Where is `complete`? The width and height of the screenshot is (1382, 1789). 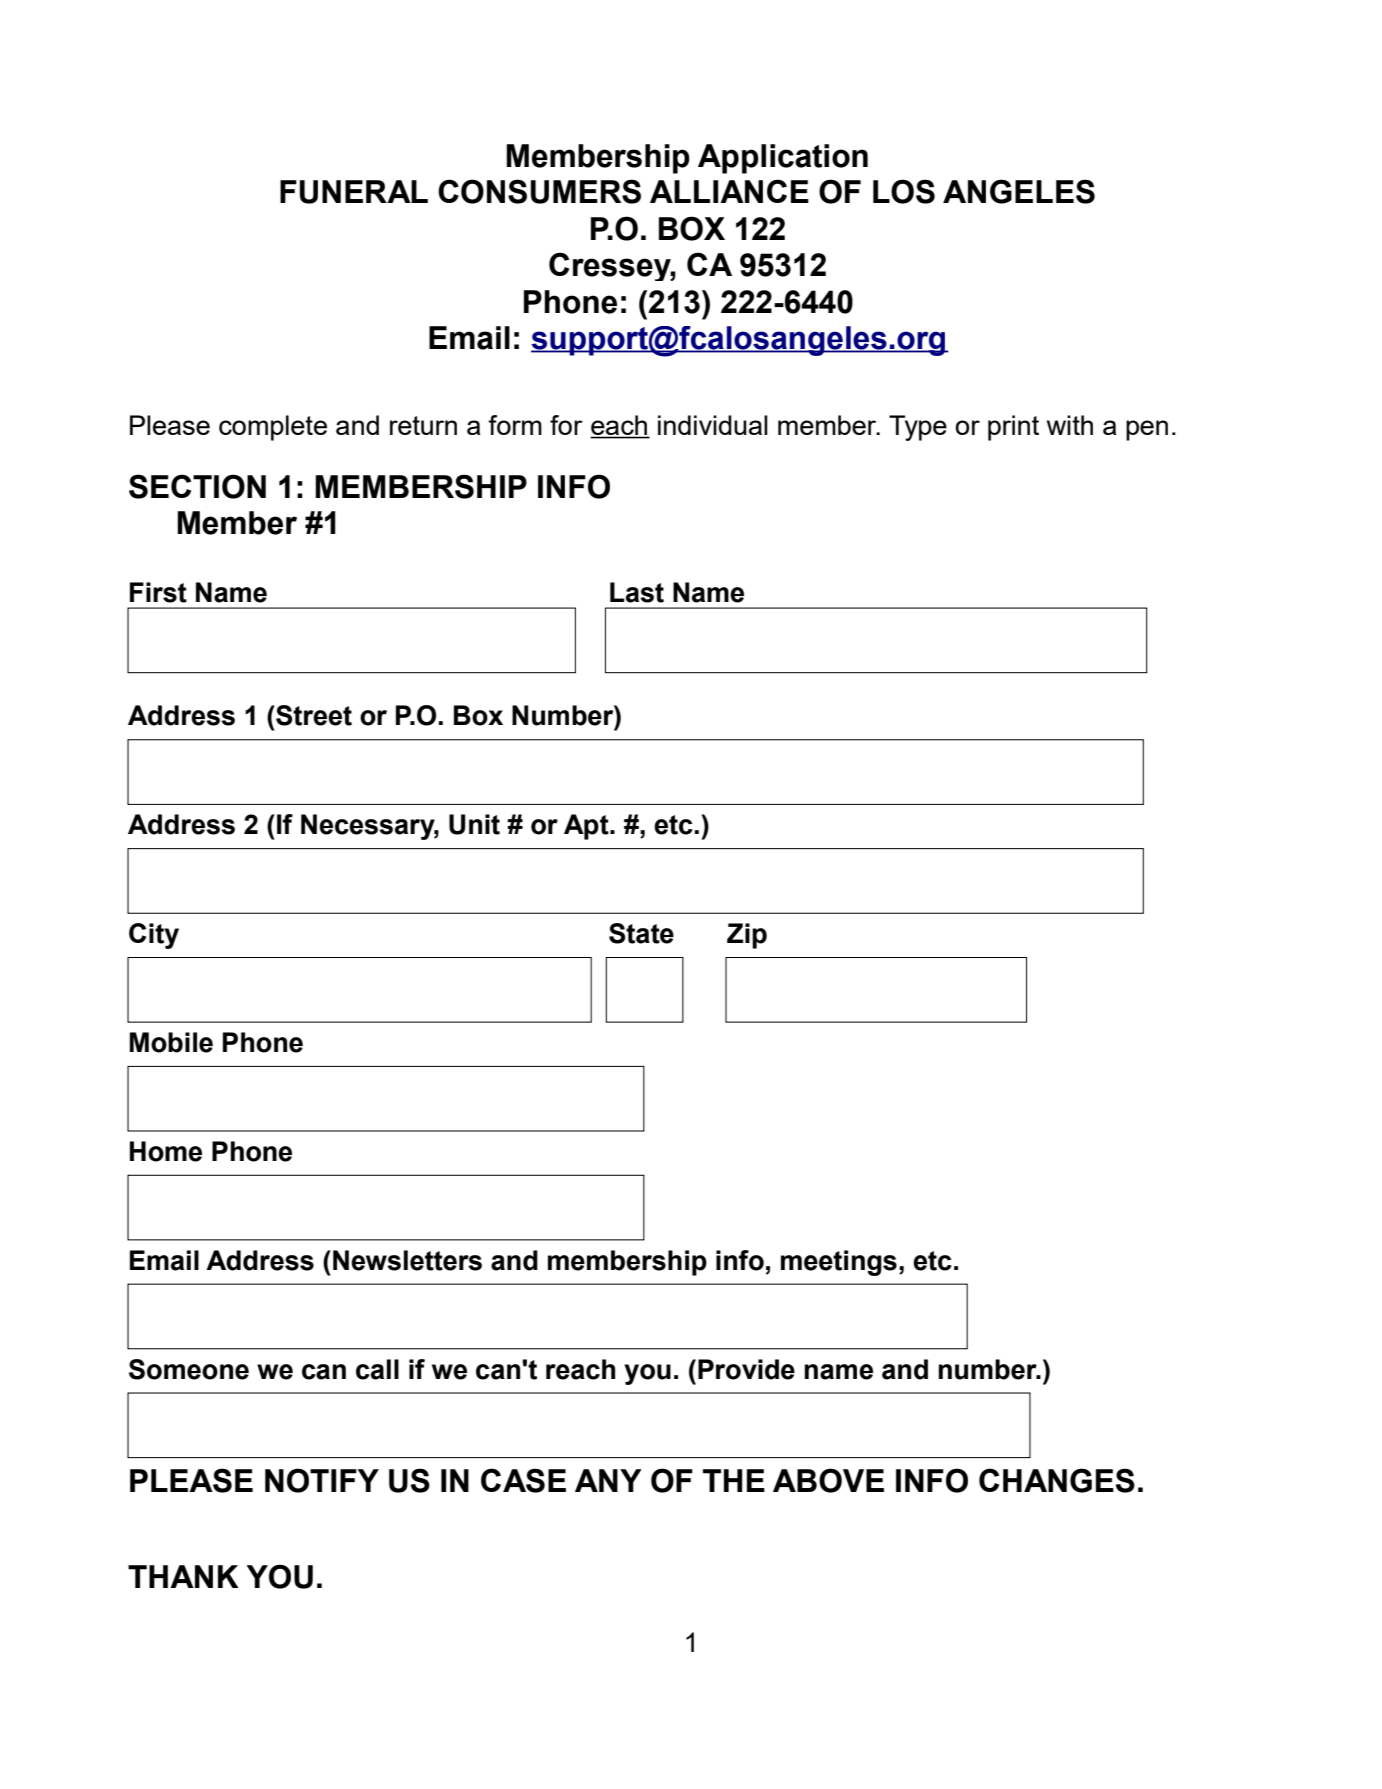
complete is located at coordinates (273, 428).
